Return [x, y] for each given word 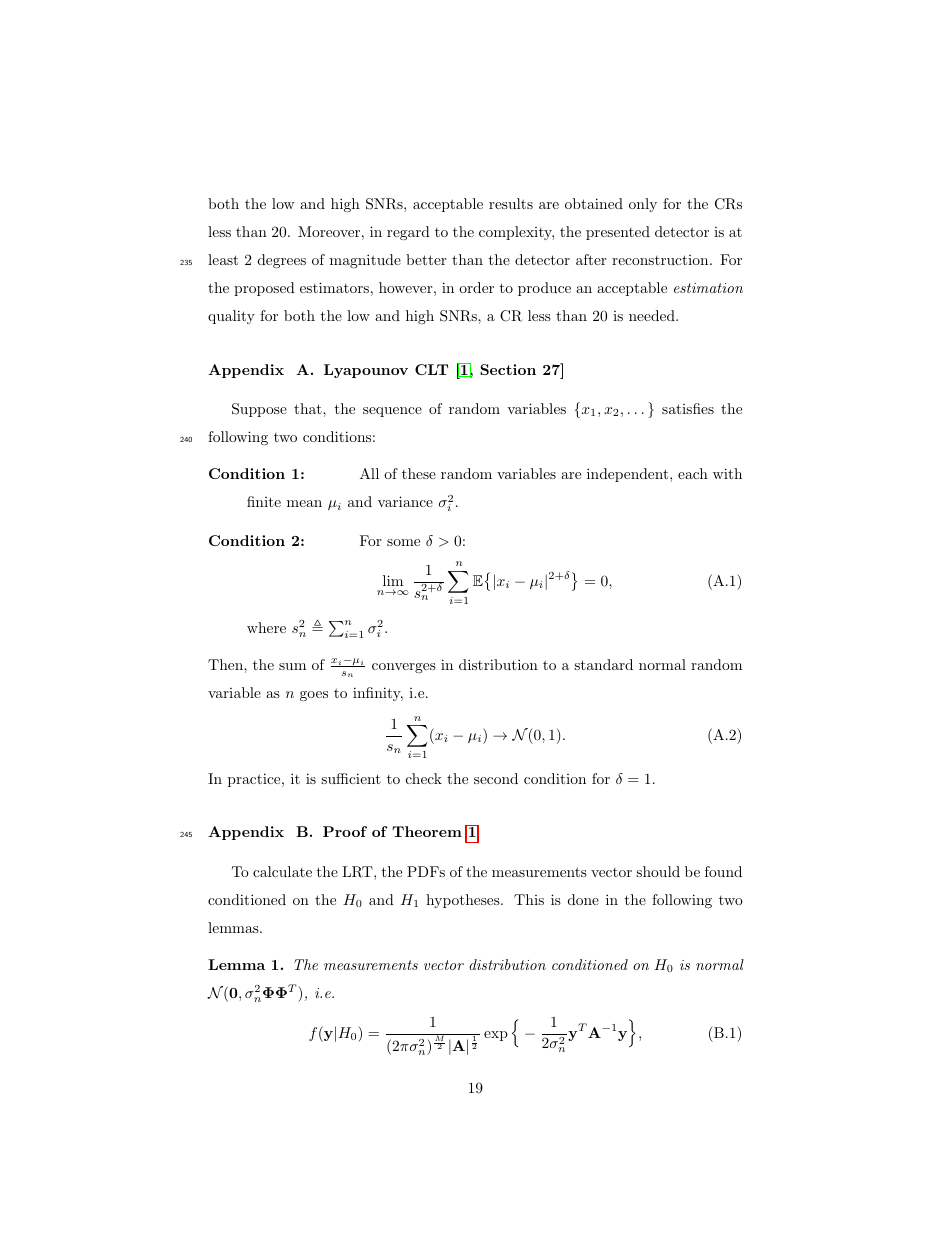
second [496, 778]
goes [314, 696]
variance [405, 501]
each [693, 473]
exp [496, 1036]
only [643, 205]
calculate [282, 871]
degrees [282, 261]
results [511, 203]
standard [603, 664]
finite [264, 501]
